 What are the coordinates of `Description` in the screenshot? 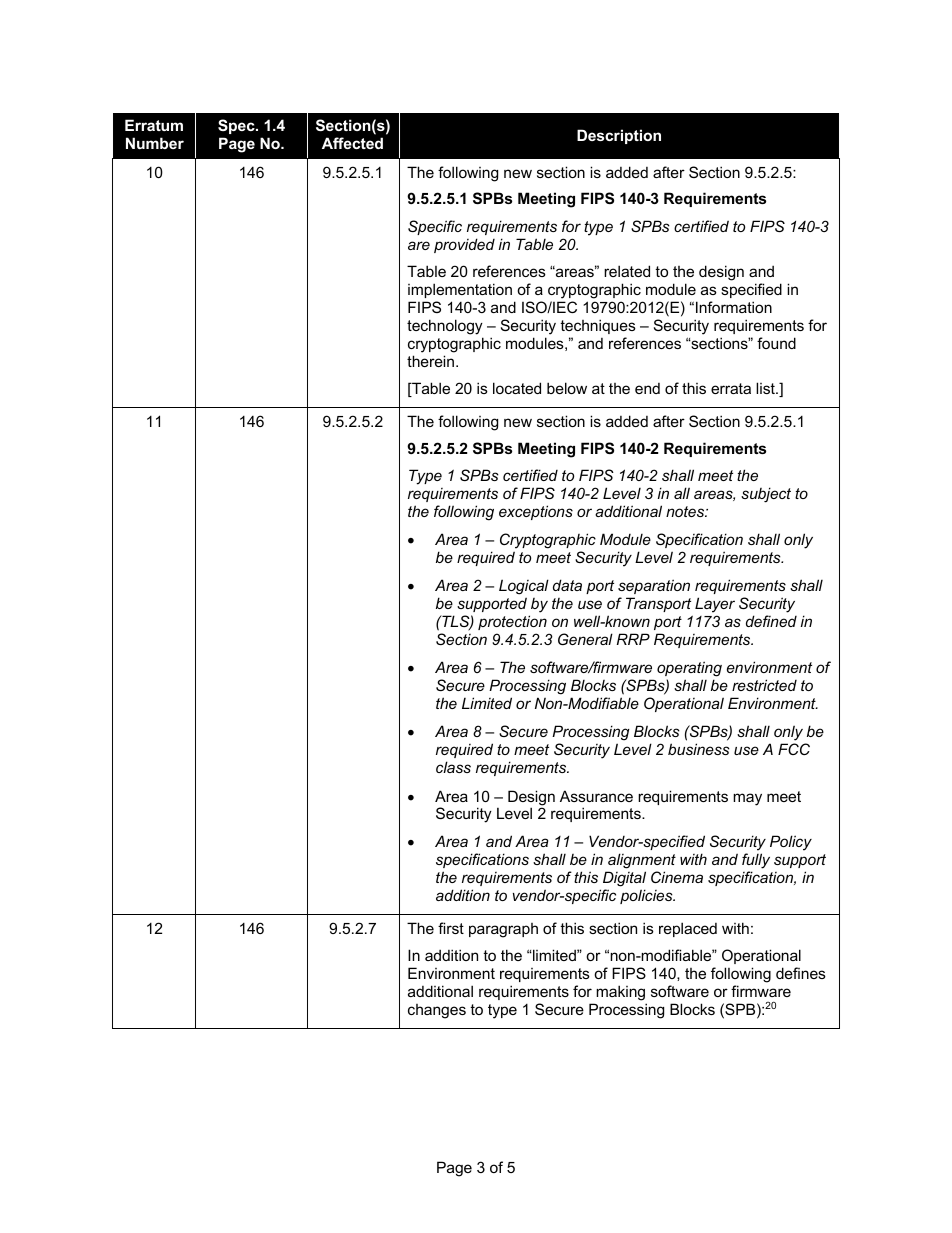 It's located at (619, 136).
